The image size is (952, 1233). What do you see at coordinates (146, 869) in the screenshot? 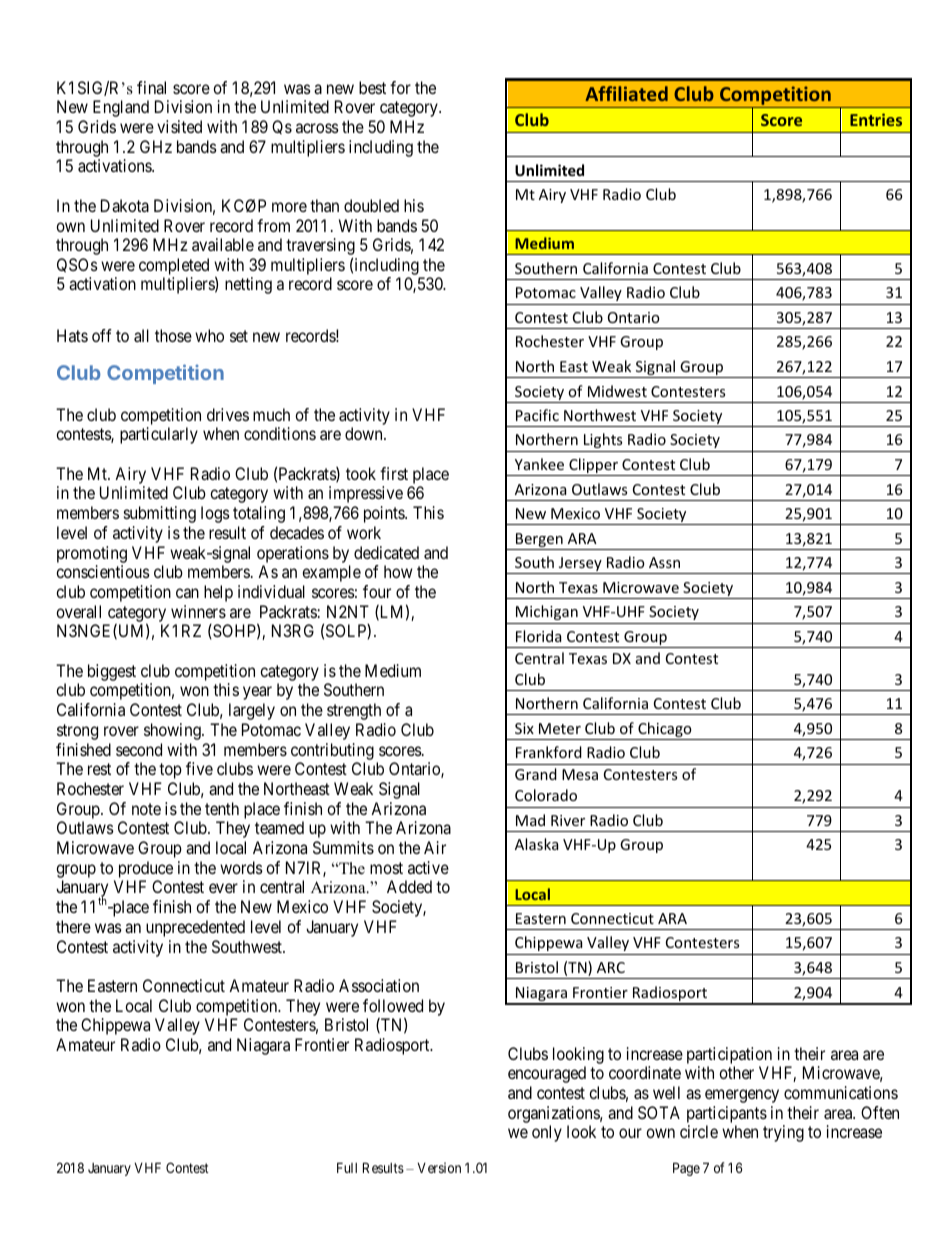
I see `produce` at bounding box center [146, 869].
